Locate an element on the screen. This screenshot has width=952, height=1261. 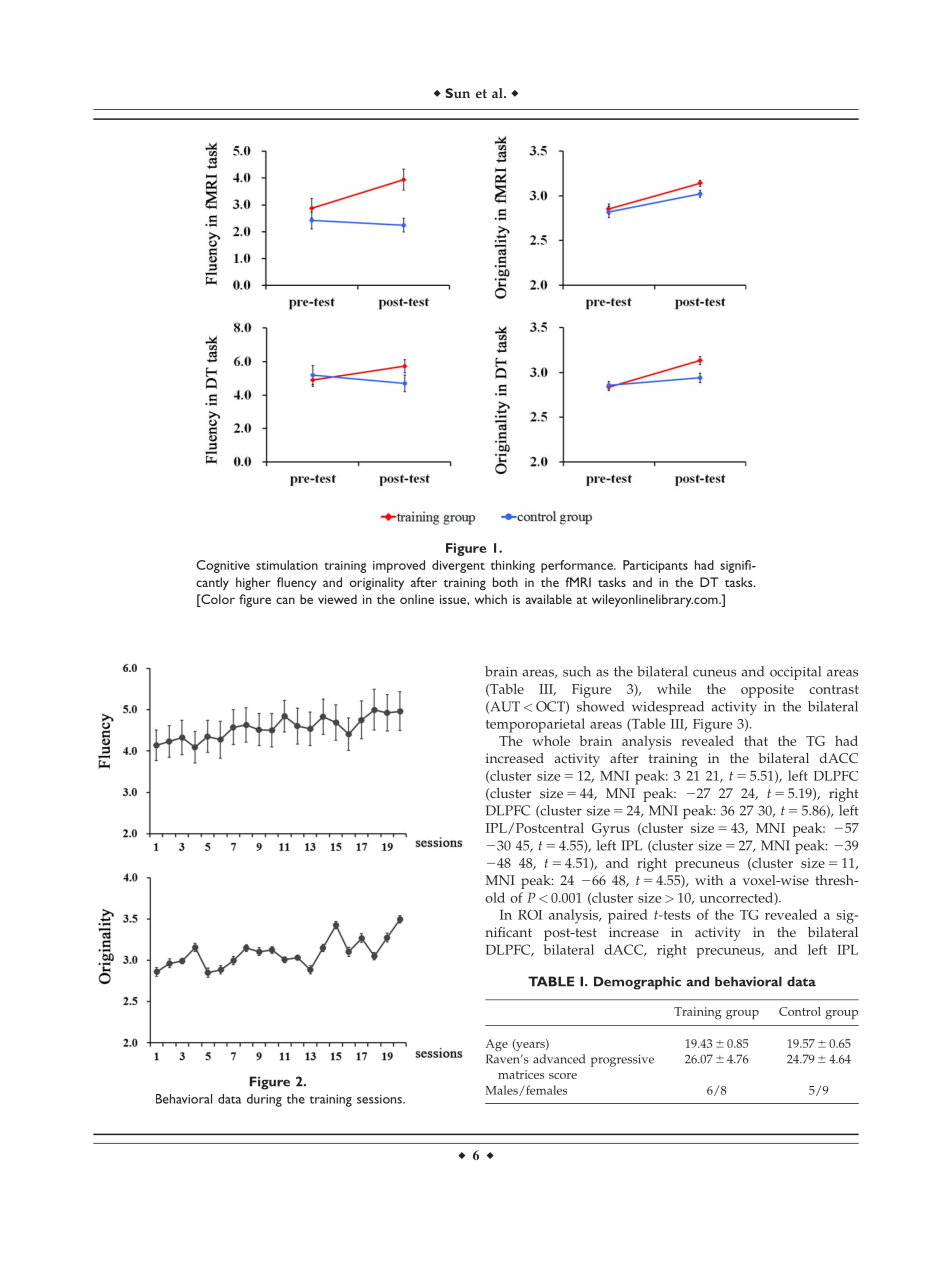
matrices is located at coordinates (521, 1074).
